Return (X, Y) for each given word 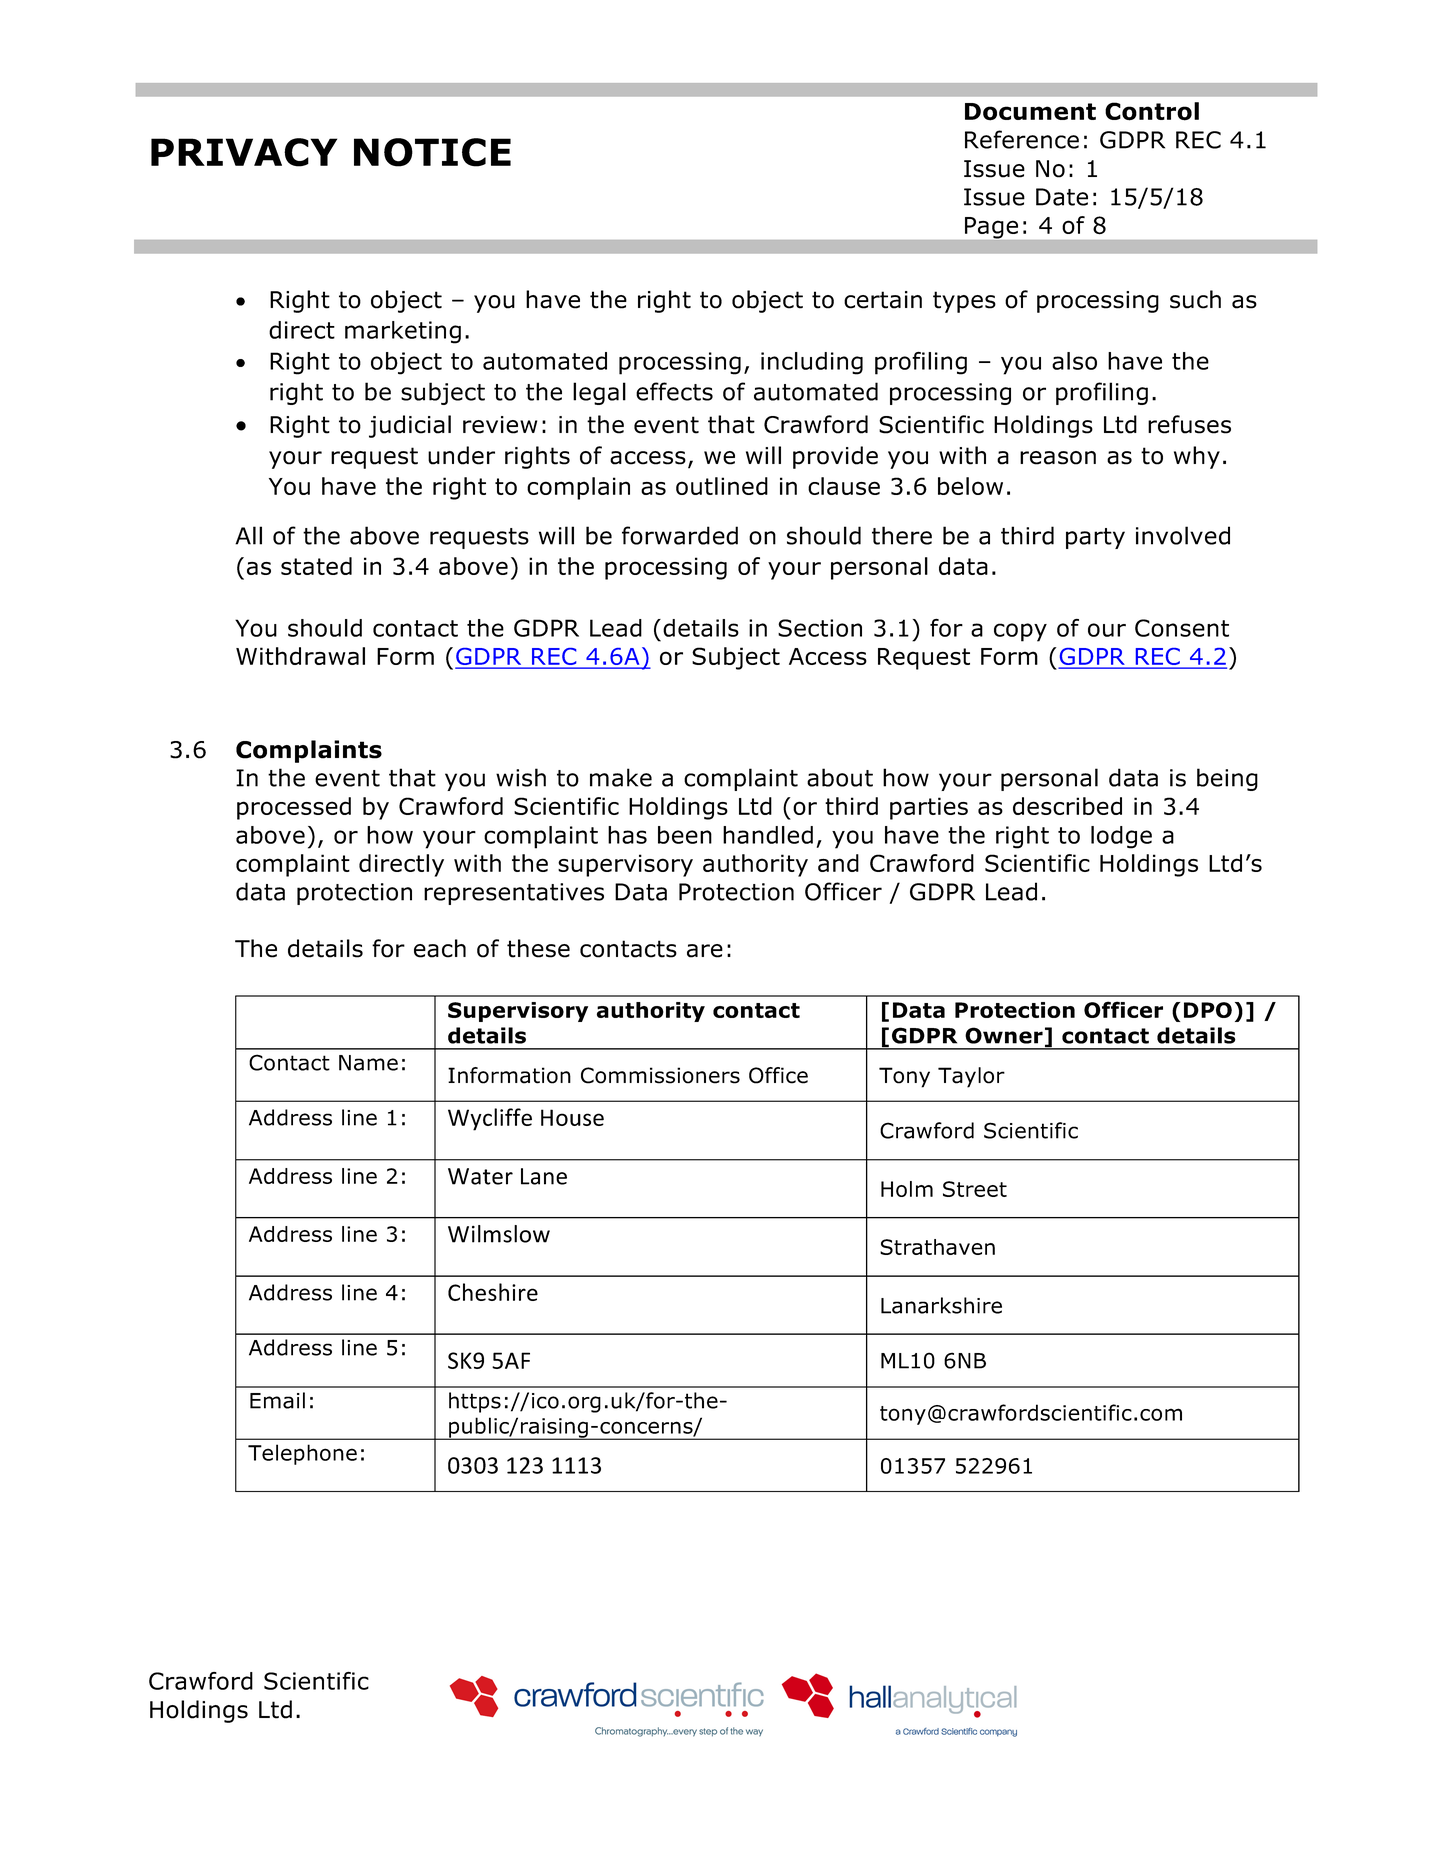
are (705, 951)
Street (975, 1189)
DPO (1208, 1010)
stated (316, 566)
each (440, 948)
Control (1152, 111)
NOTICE (432, 152)
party (1095, 538)
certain (883, 300)
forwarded (680, 535)
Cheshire (493, 1292)
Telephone (302, 1454)
